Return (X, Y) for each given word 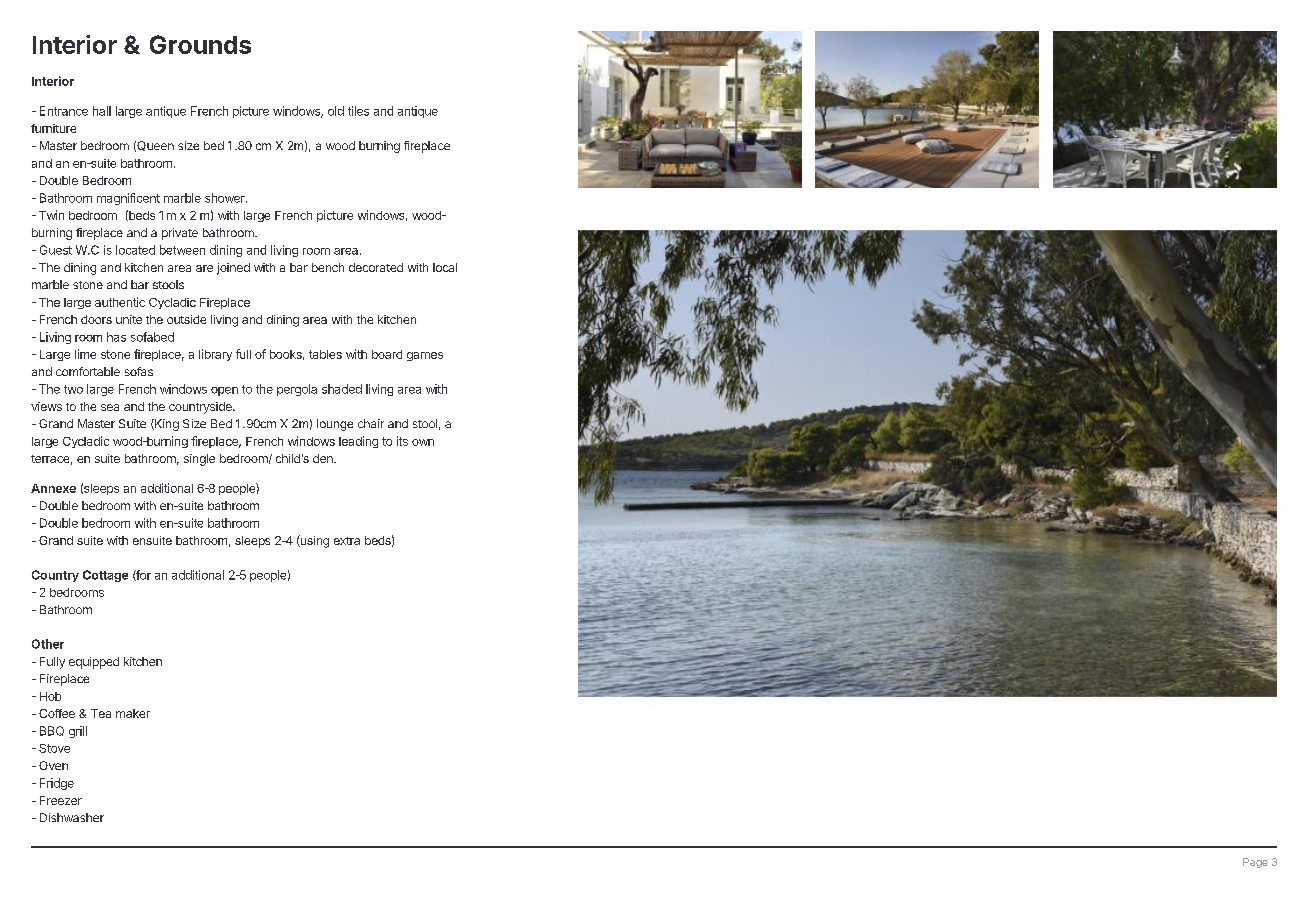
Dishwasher (72, 817)
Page (1255, 863)
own (423, 442)
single (199, 460)
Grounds (200, 44)
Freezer (61, 800)
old (336, 111)
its (402, 441)
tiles (358, 111)
